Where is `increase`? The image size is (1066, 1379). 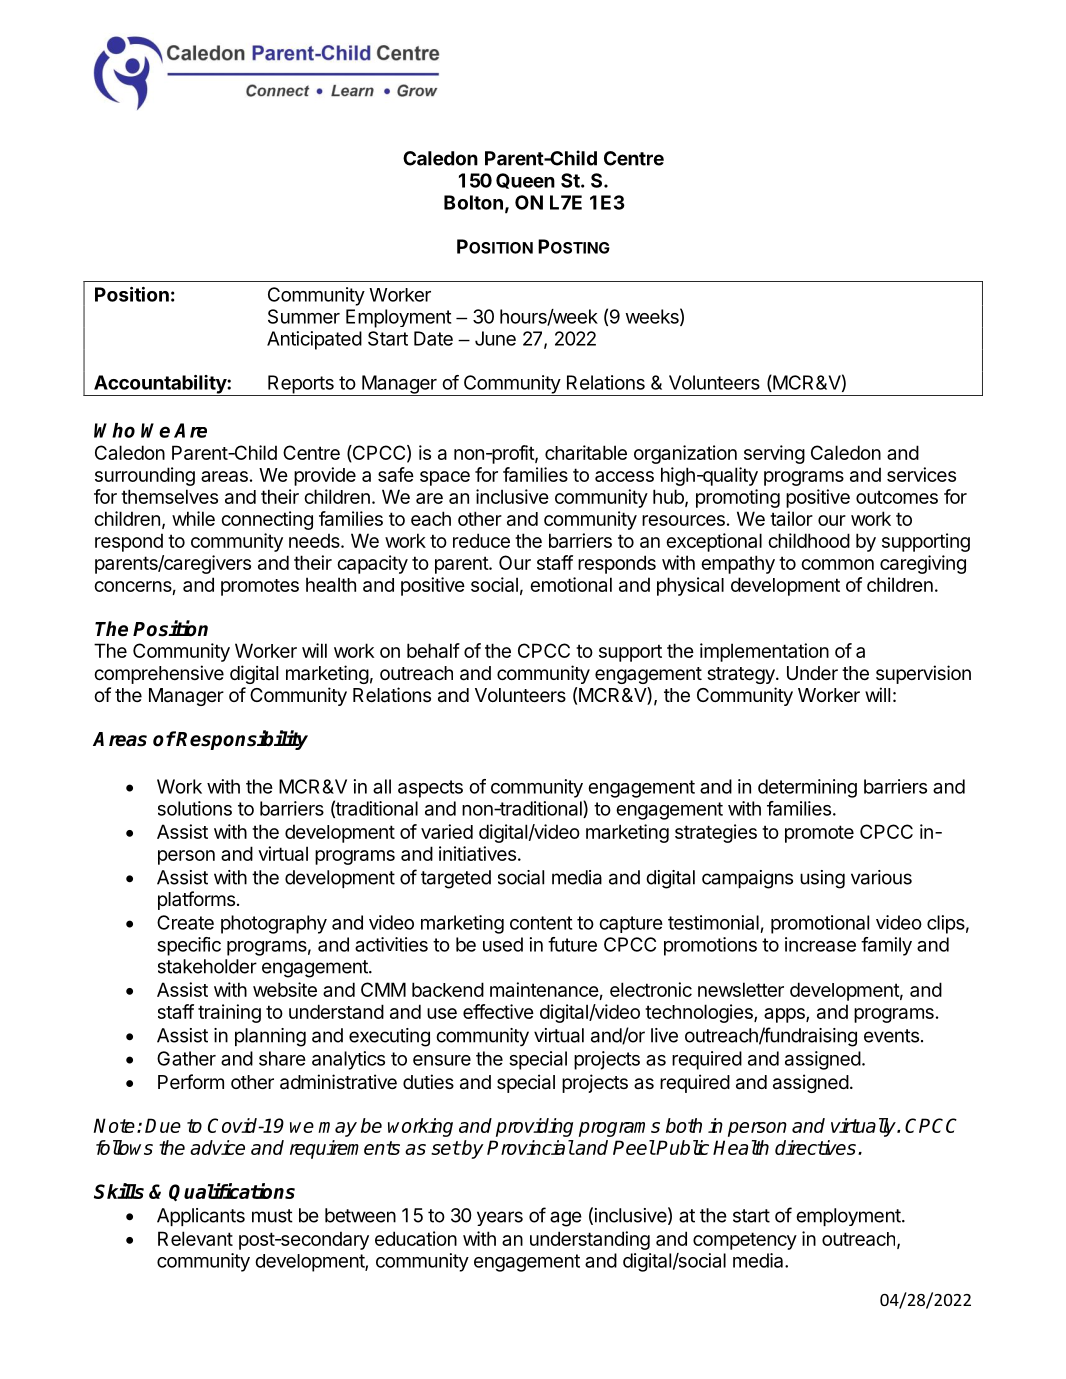 increase is located at coordinates (820, 944).
